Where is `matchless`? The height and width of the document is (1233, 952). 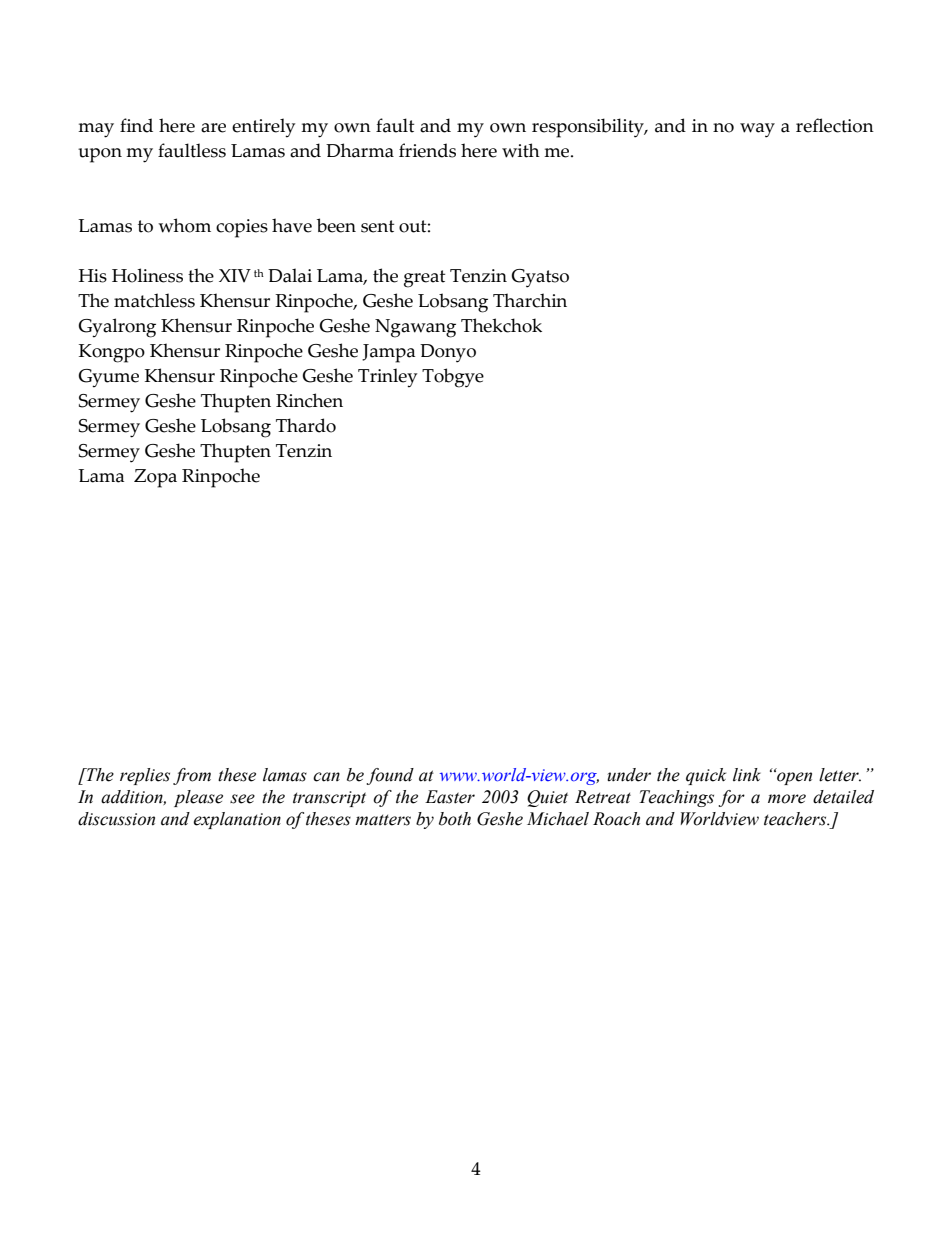 matchless is located at coordinates (154, 300).
